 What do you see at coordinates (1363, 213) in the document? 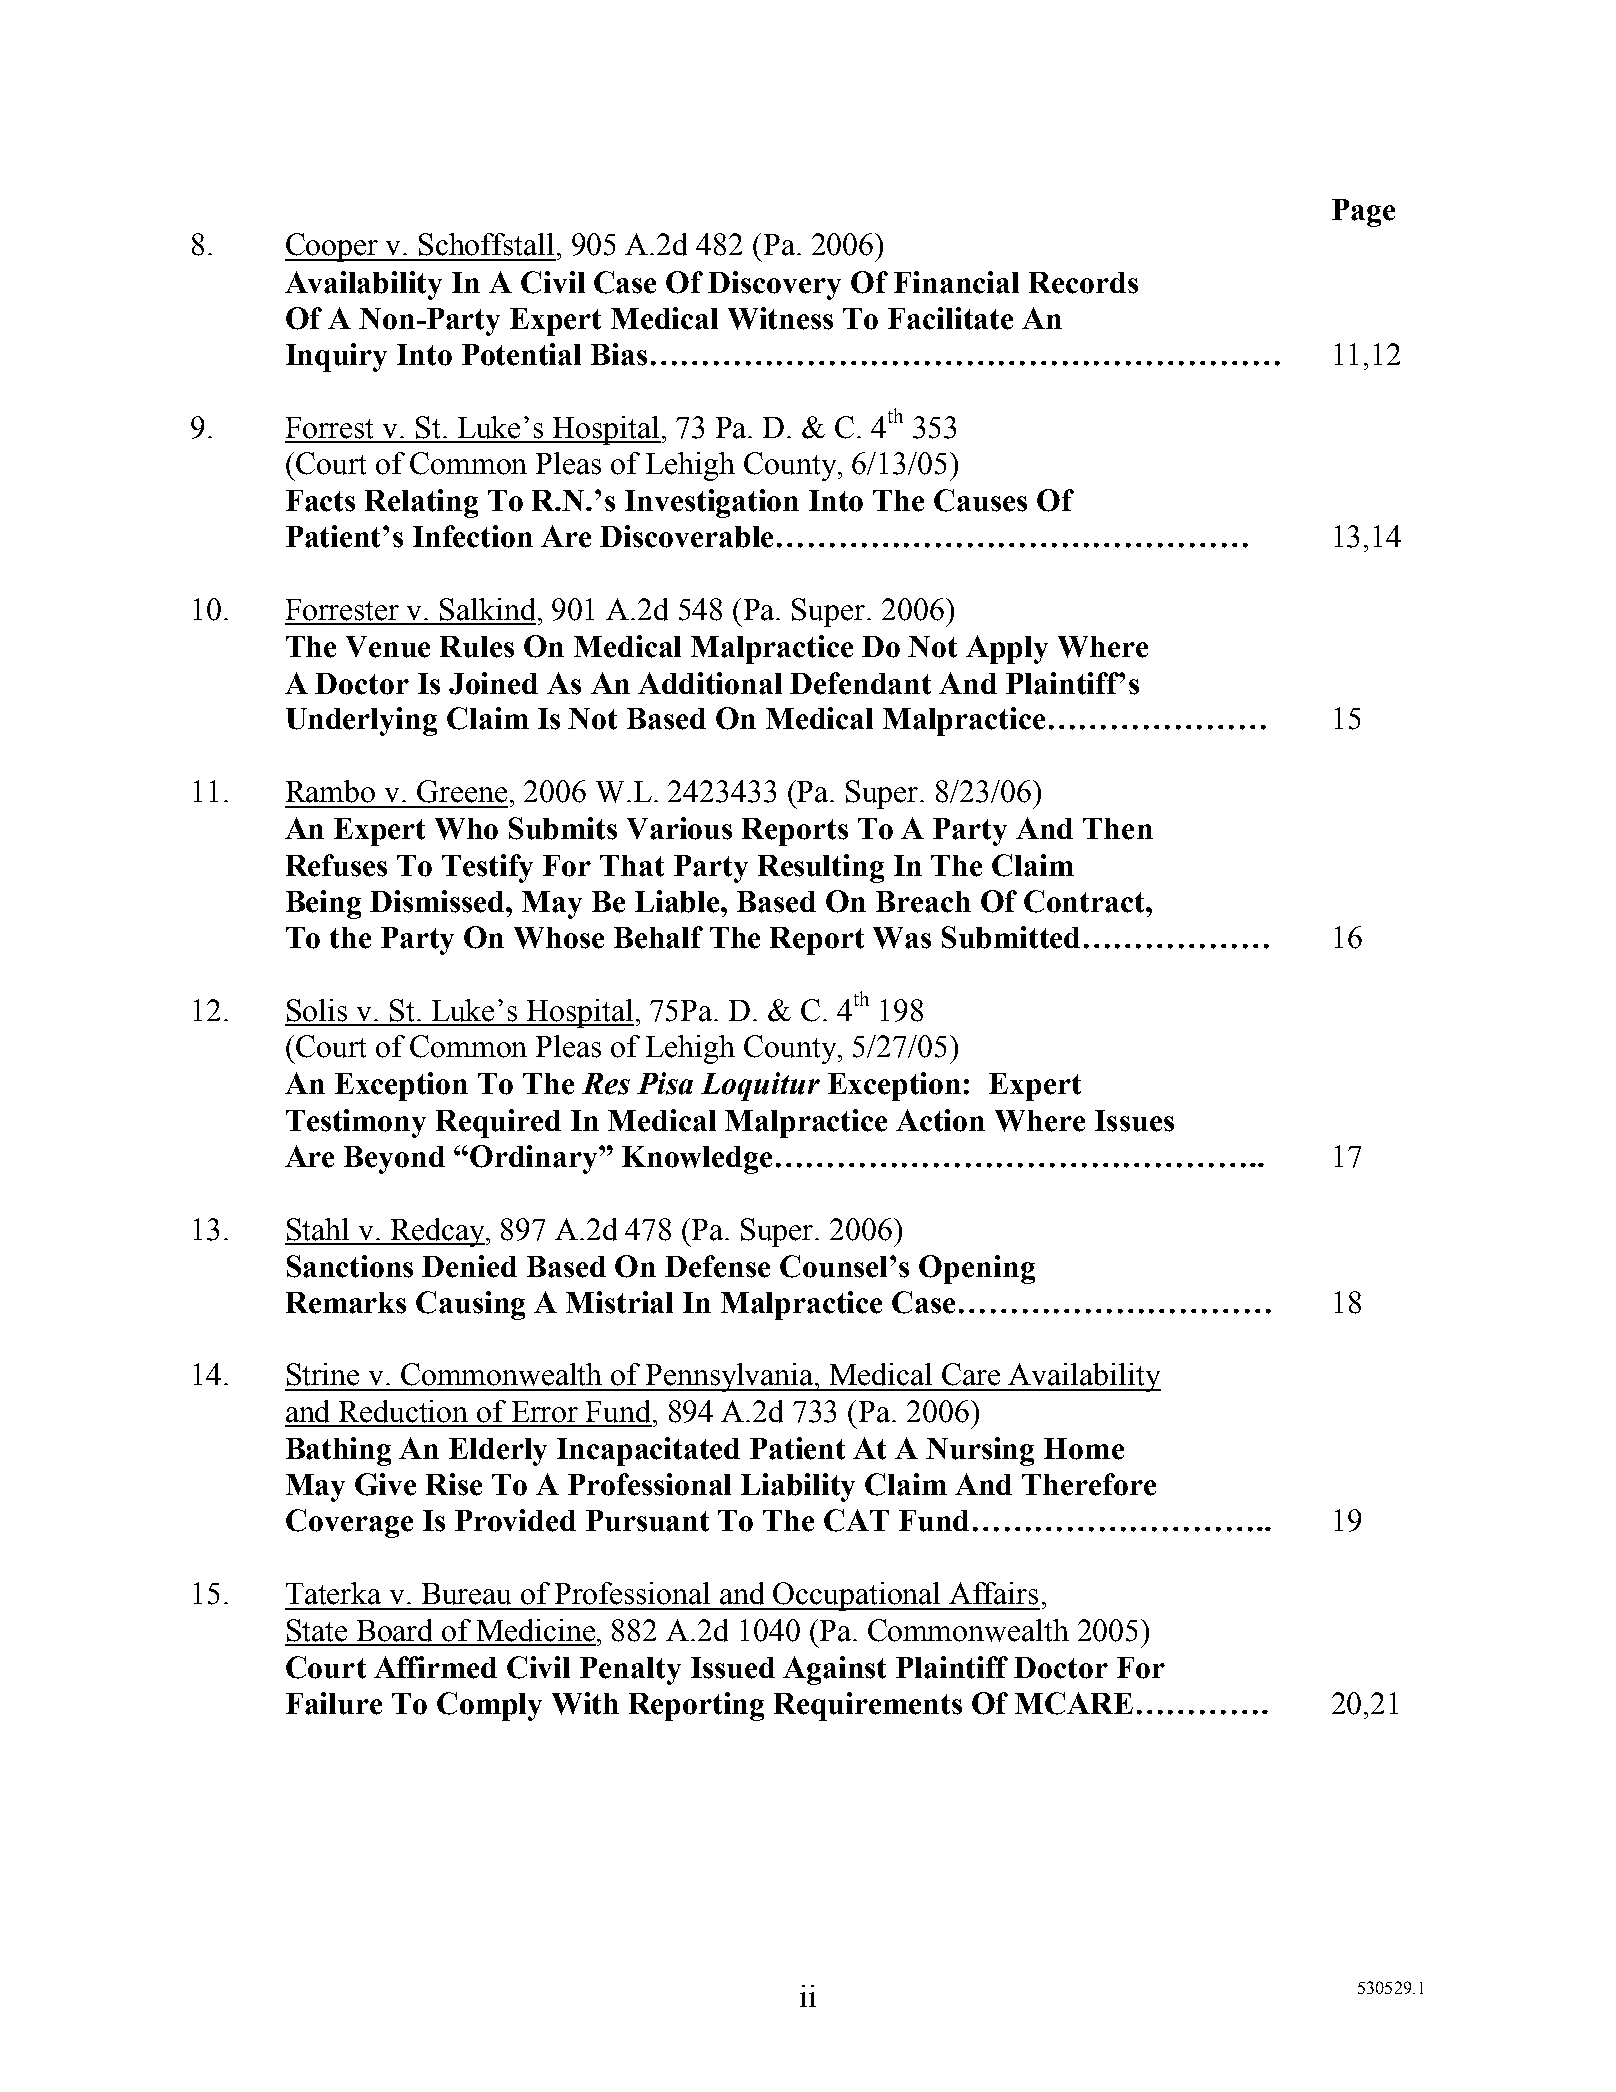
I see `Page` at bounding box center [1363, 213].
